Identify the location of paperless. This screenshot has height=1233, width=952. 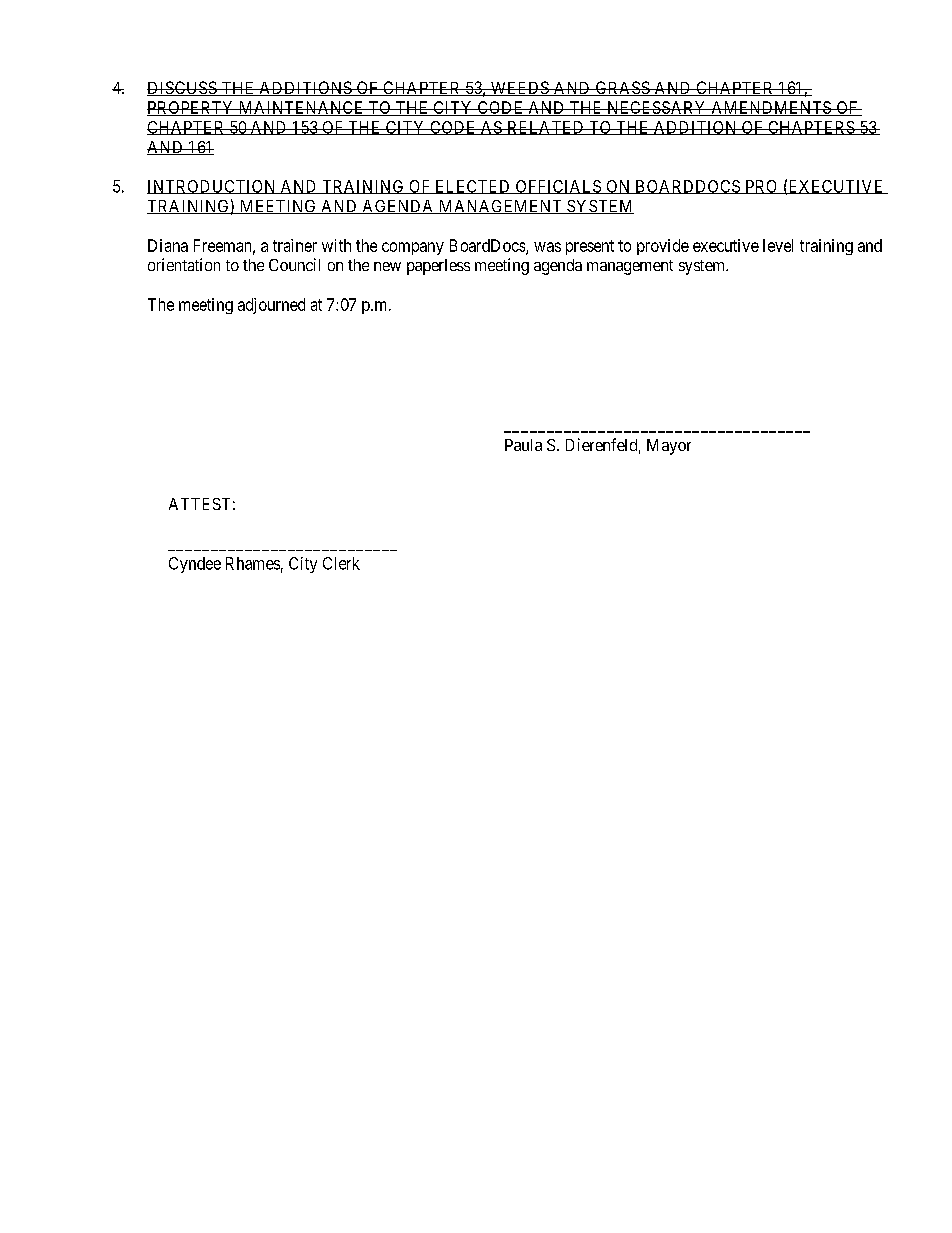
(438, 267).
